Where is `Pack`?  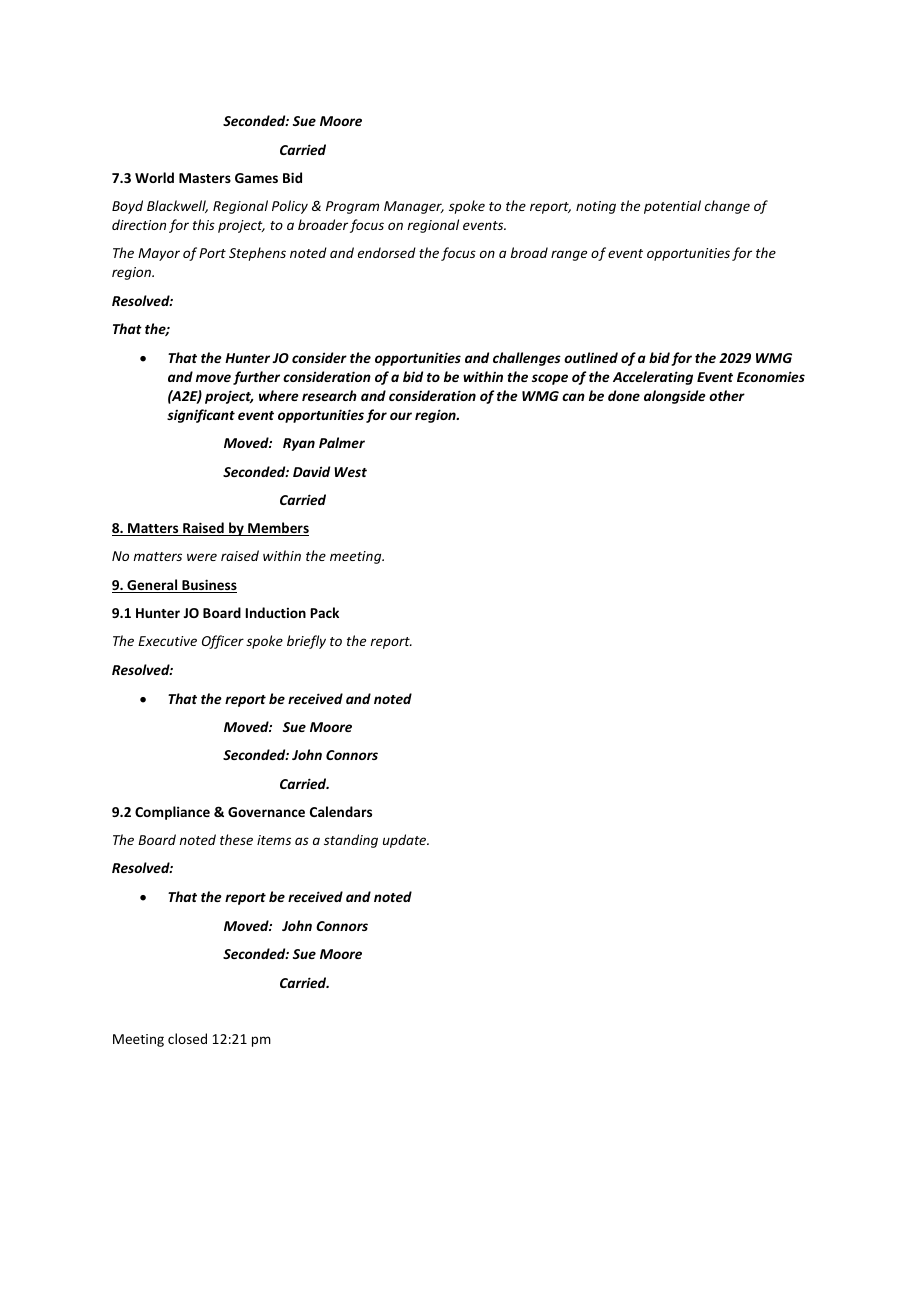 Pack is located at coordinates (325, 612).
